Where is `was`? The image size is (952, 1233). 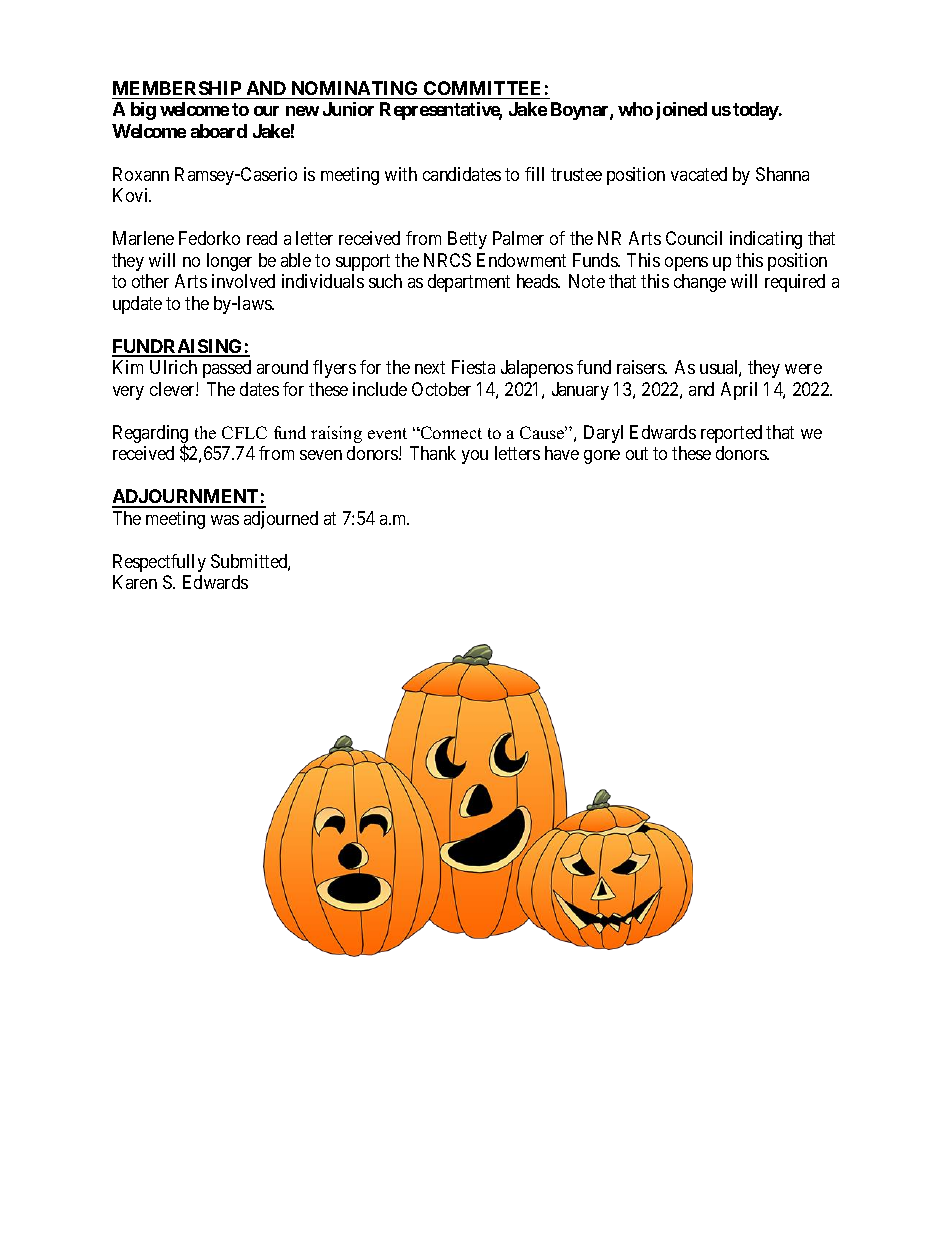 was is located at coordinates (225, 520).
